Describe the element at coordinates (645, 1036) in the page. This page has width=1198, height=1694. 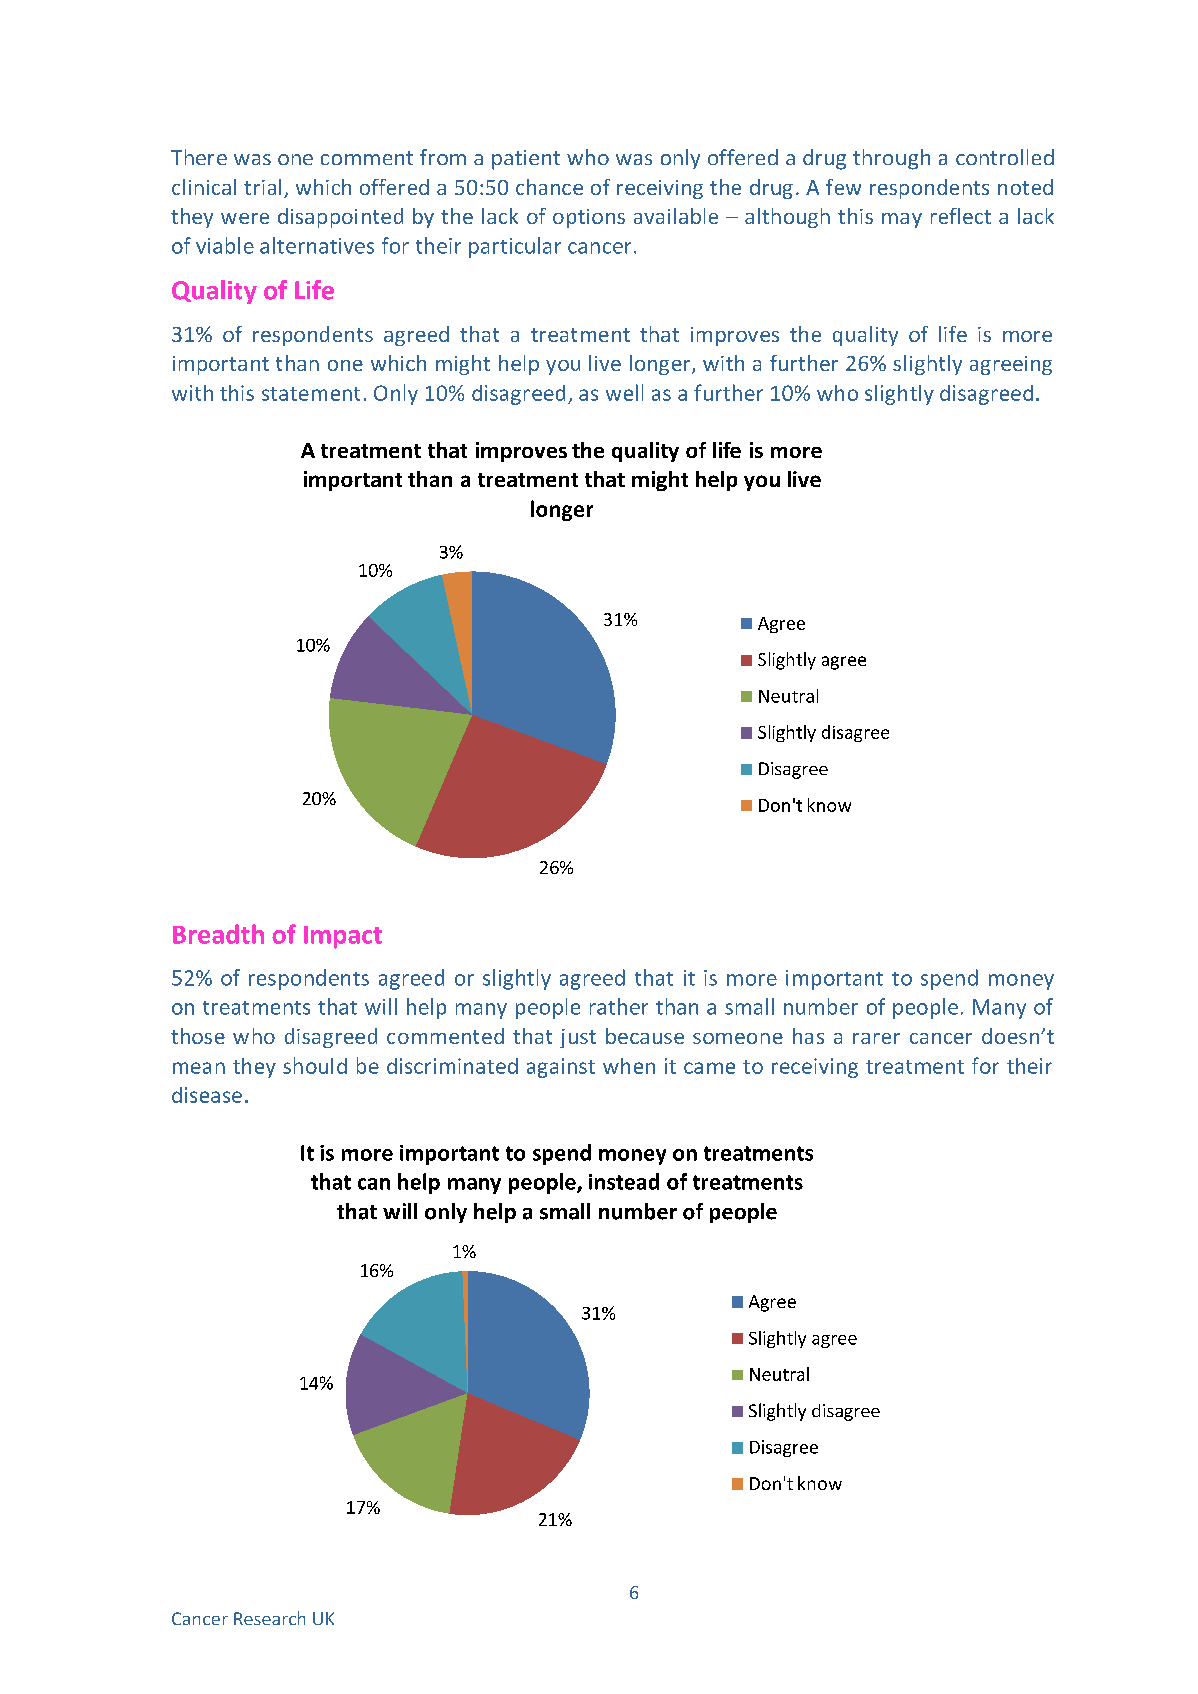
I see `because` at that location.
